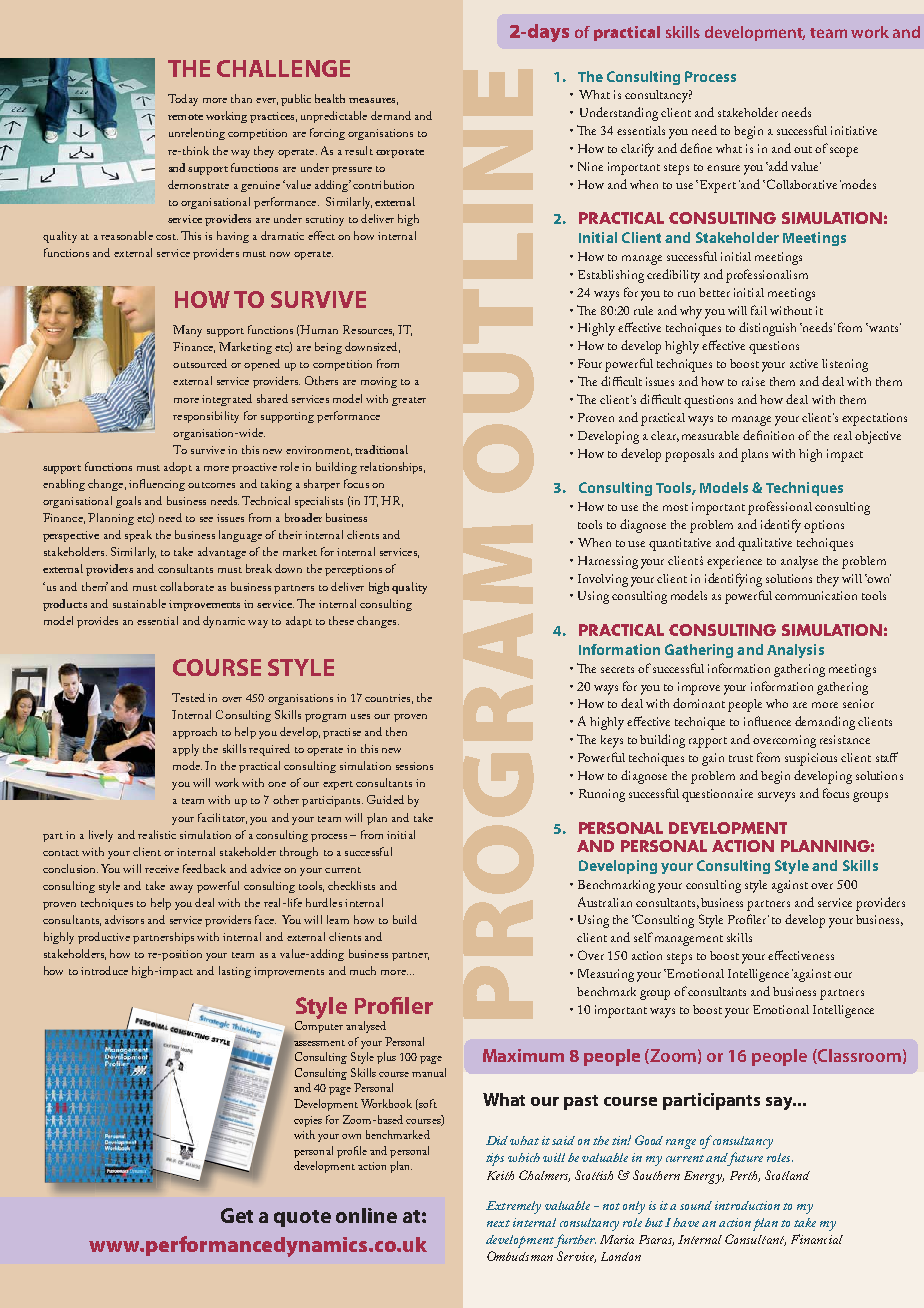 This screenshot has height=1308, width=924. I want to click on Analysis, so click(795, 651).
